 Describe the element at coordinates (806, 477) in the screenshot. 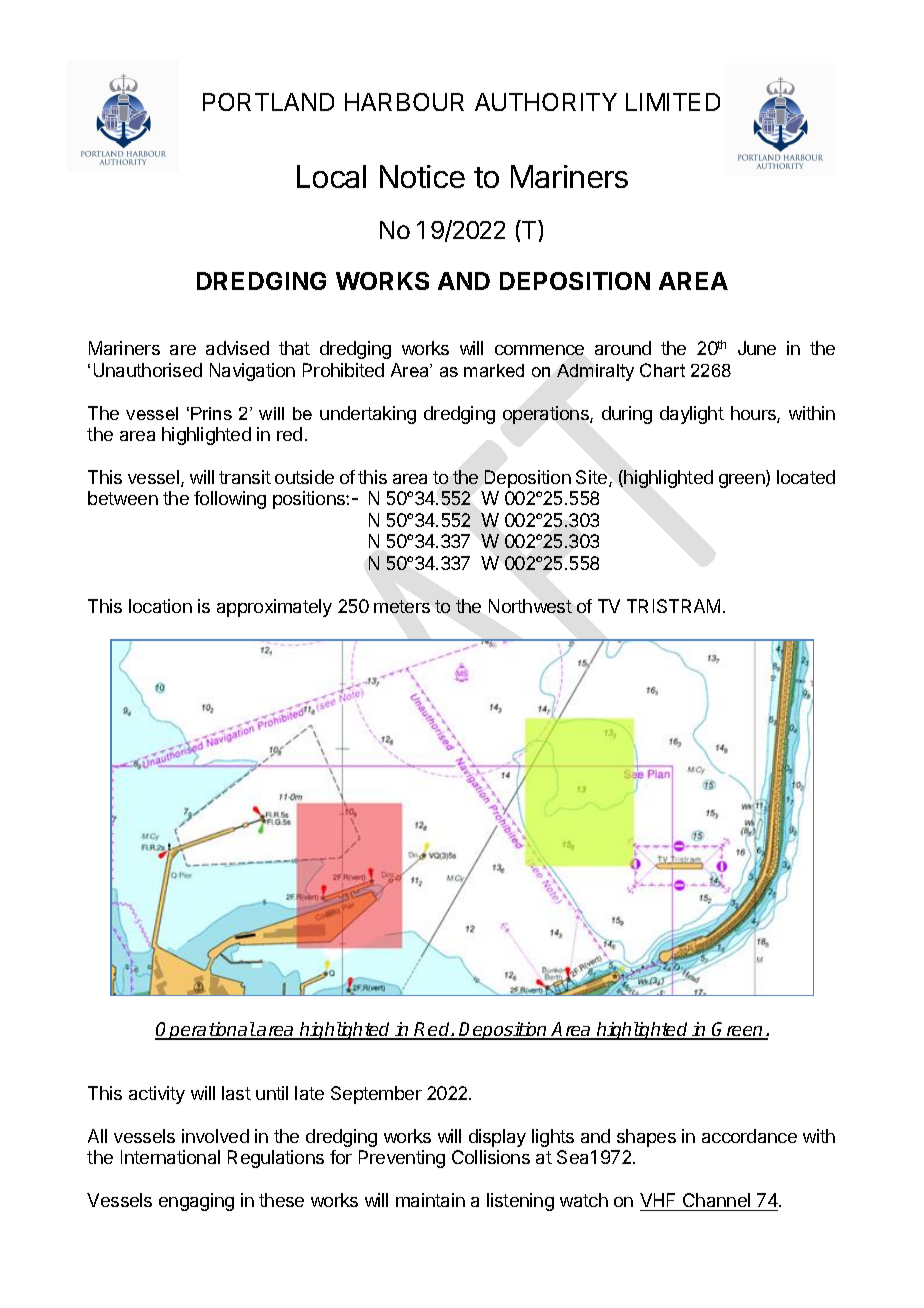

I see `located` at that location.
